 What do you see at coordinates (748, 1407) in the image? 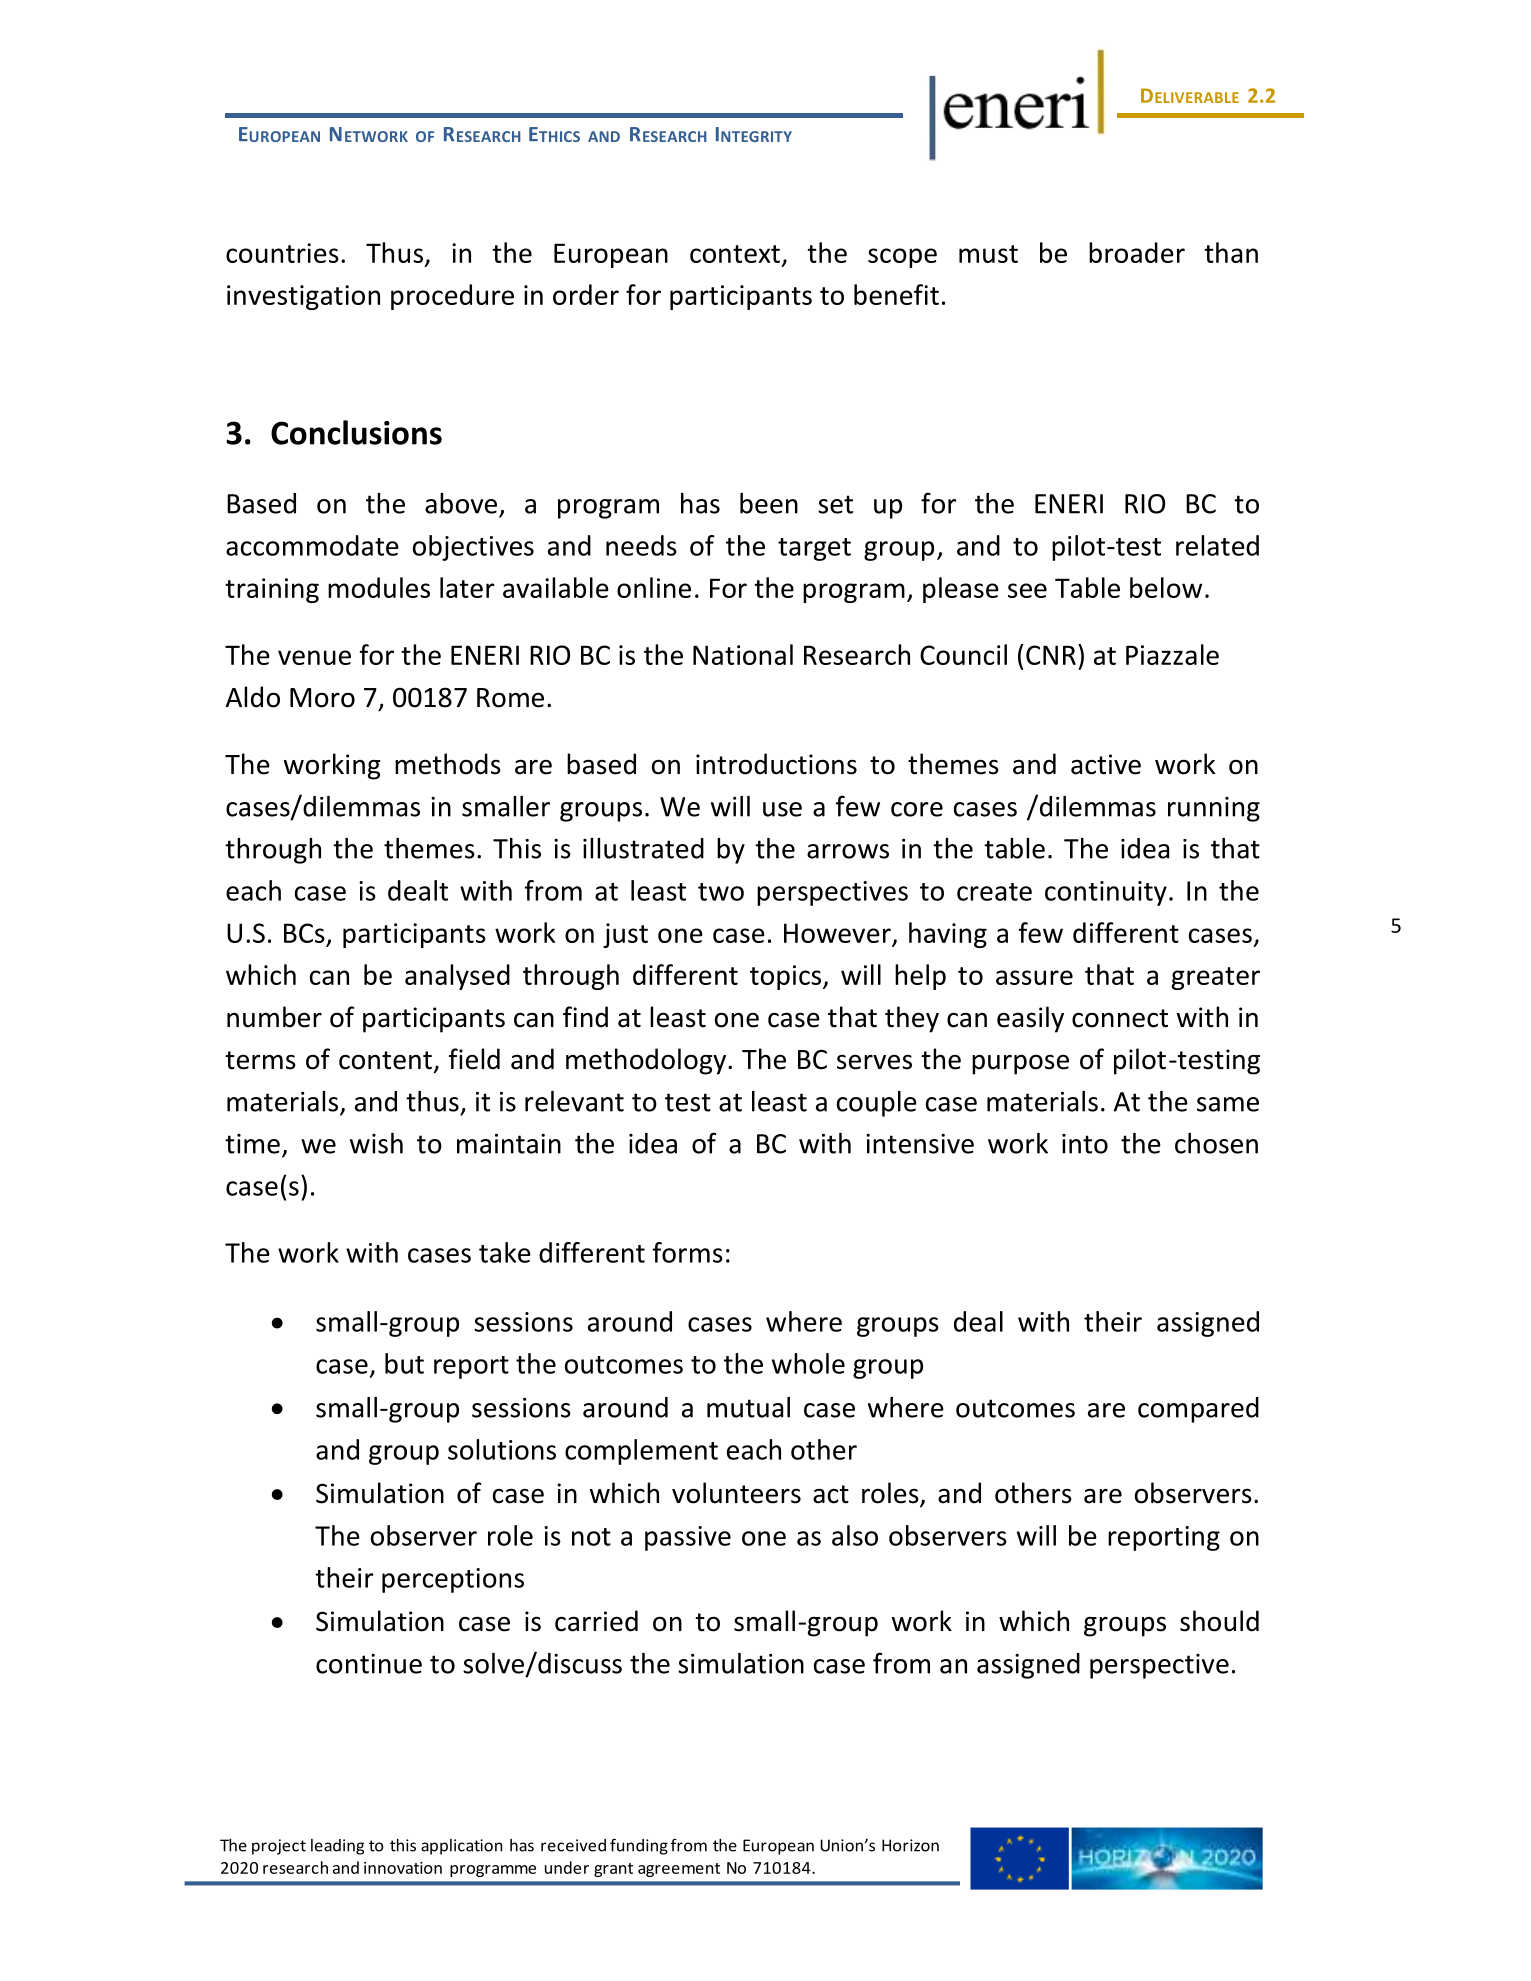
I see `mutual` at bounding box center [748, 1407].
